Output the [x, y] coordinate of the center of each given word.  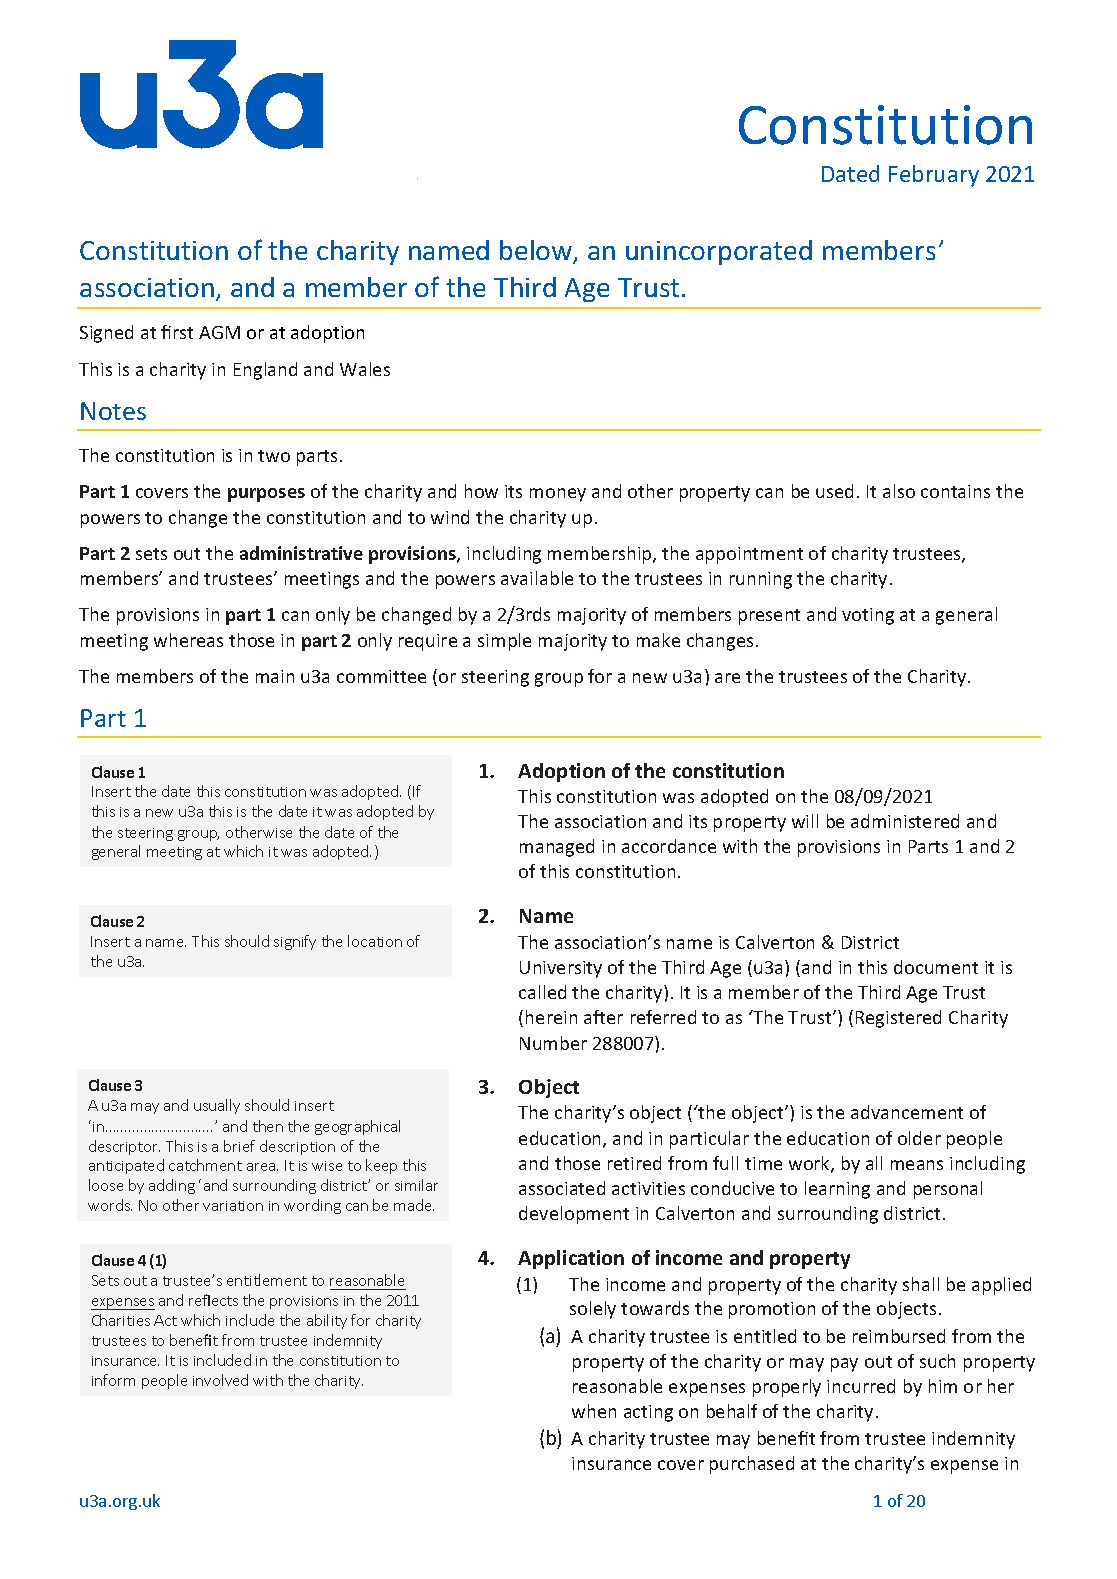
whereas [188, 640]
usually [217, 1106]
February [934, 176]
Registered [898, 1019]
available [537, 578]
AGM [219, 332]
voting [868, 616]
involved [220, 1380]
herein [551, 1017]
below [537, 251]
